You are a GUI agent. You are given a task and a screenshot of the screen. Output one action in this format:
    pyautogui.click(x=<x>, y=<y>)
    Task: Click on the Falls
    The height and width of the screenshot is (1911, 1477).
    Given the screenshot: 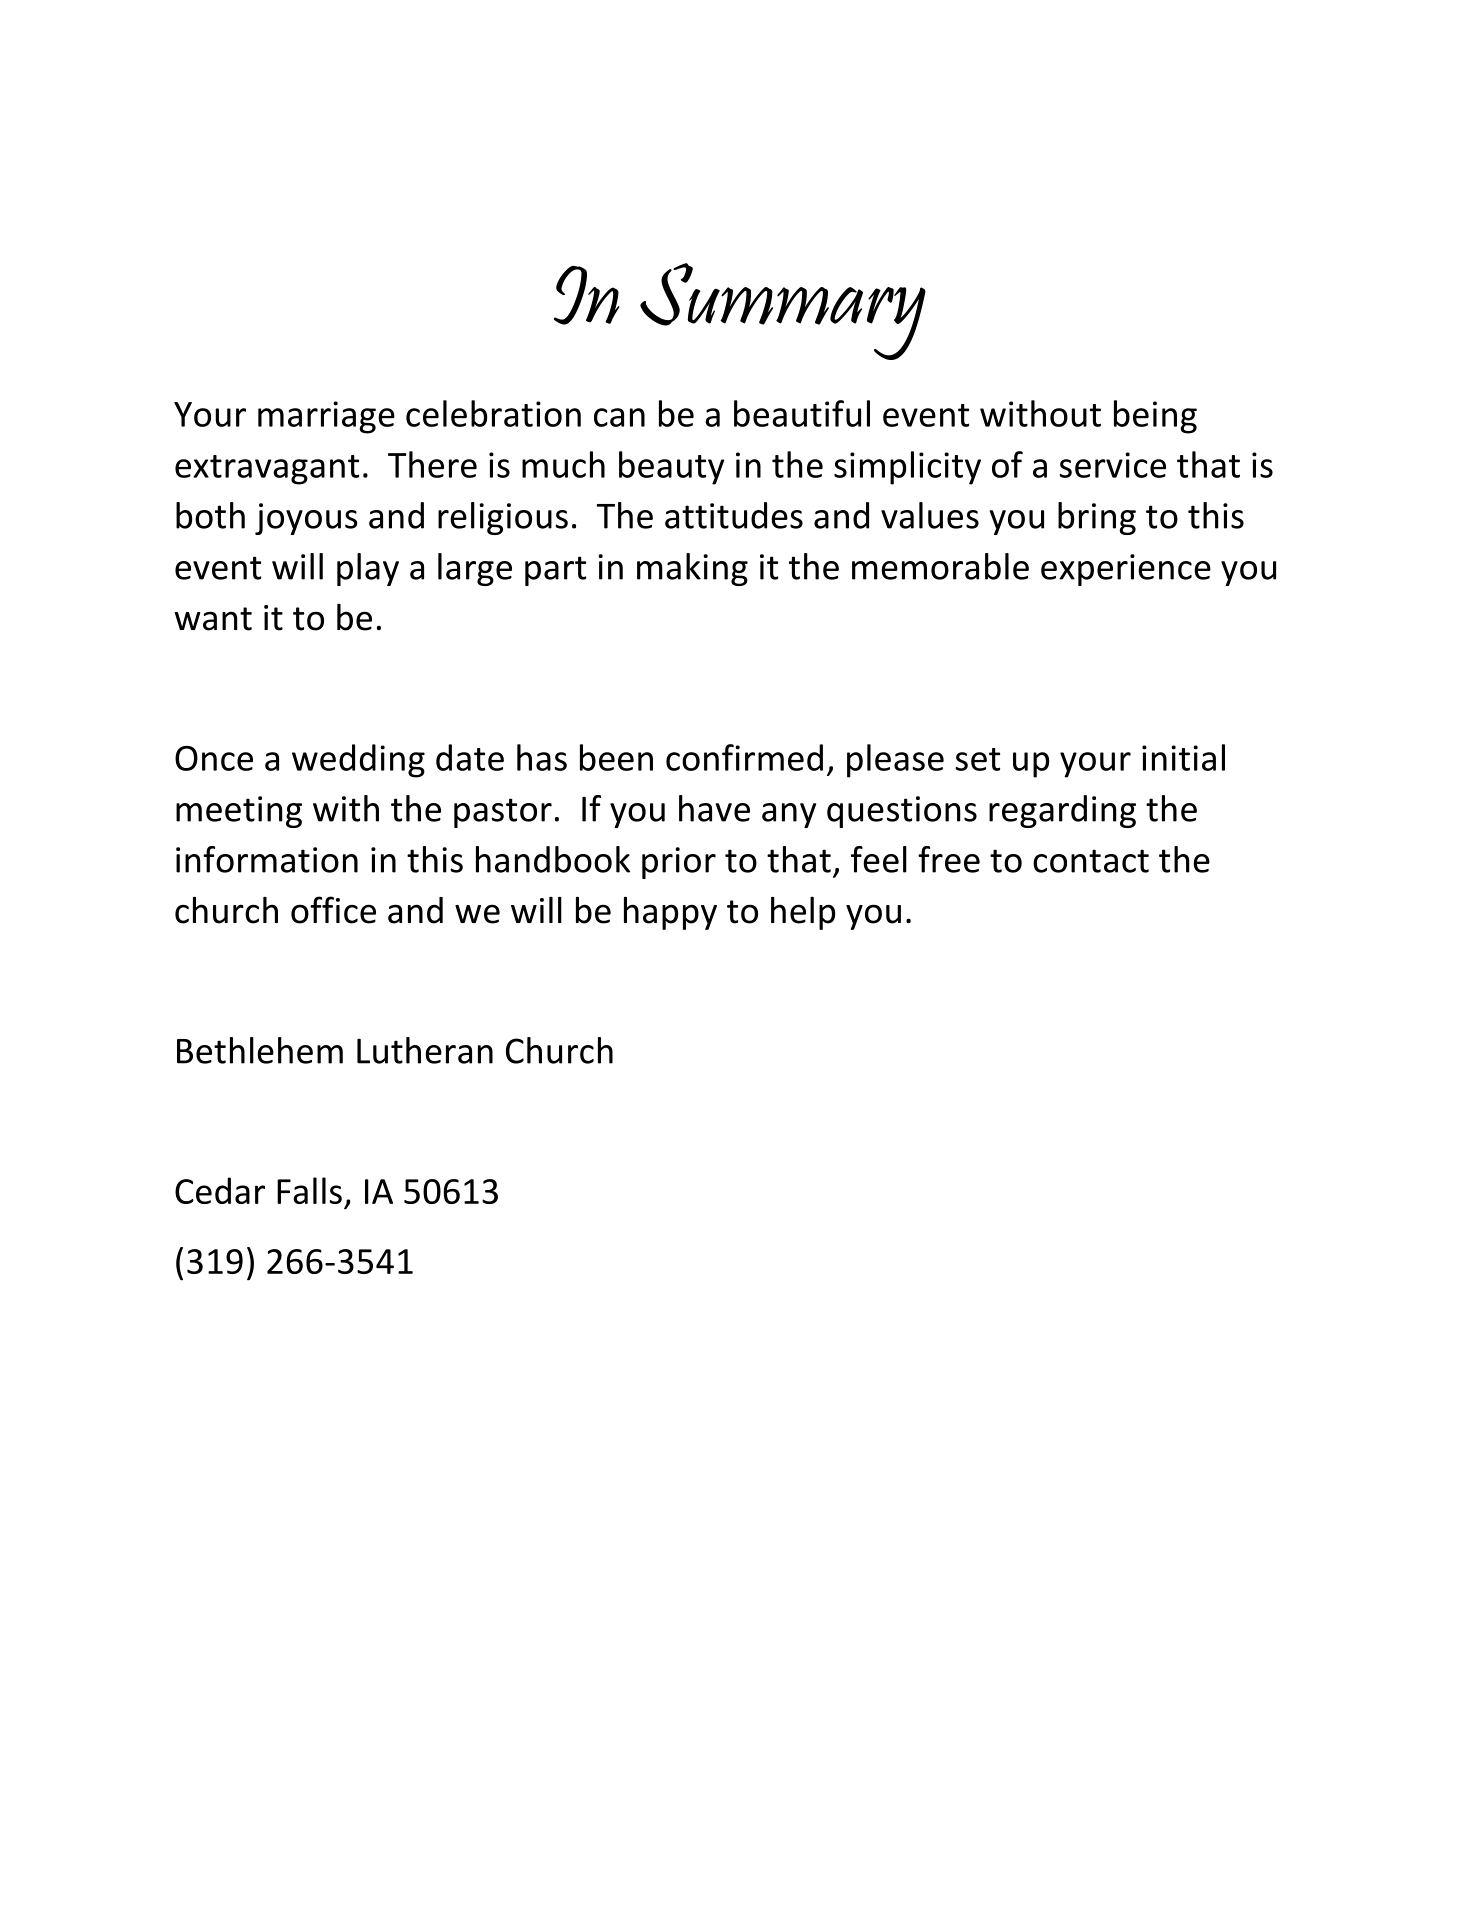 What is the action you would take?
    pyautogui.click(x=309, y=1190)
